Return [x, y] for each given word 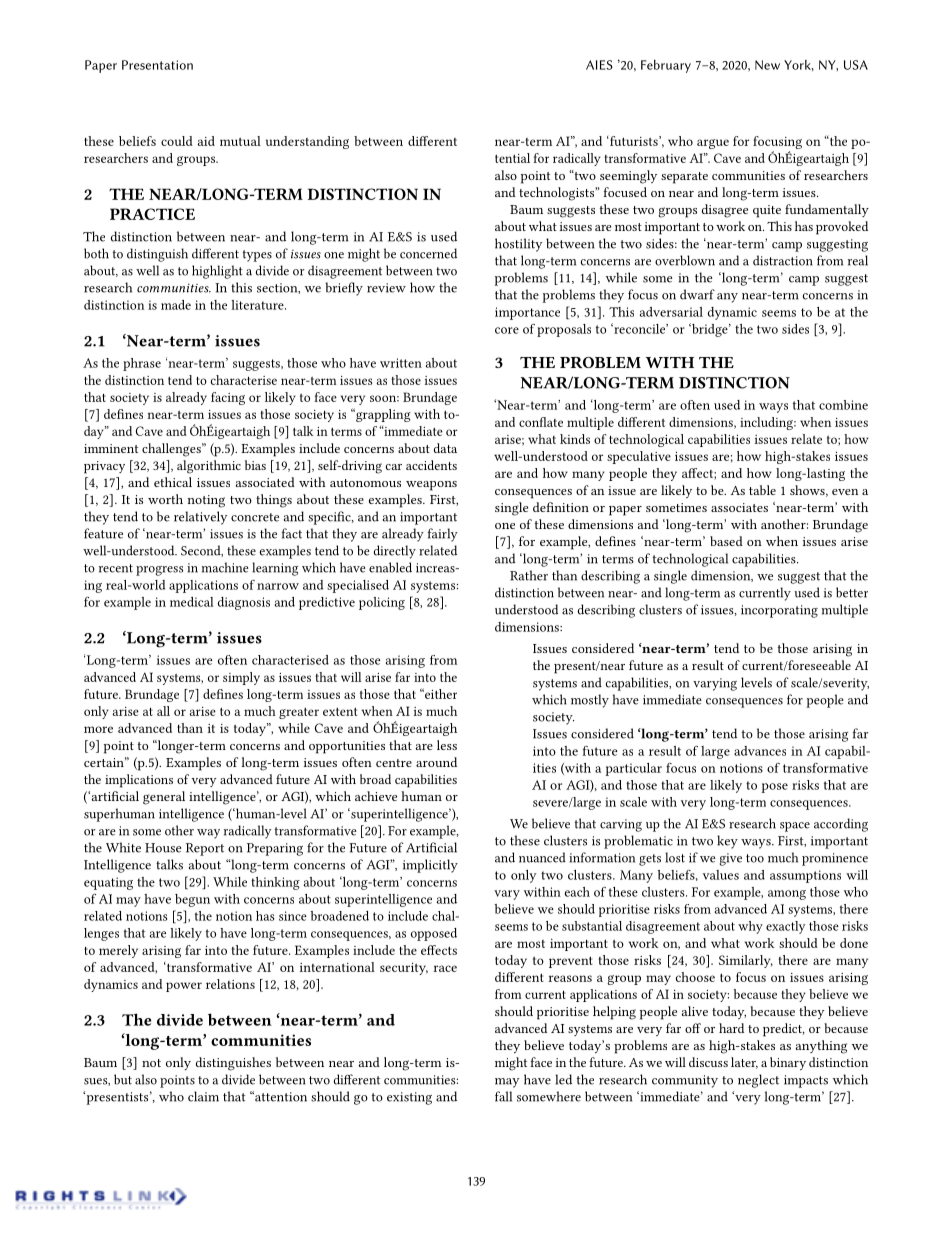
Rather [529, 575]
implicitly [430, 866]
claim [203, 1096]
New [767, 65]
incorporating [779, 611]
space [795, 827]
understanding [307, 142]
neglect [758, 1081]
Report [205, 849]
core [507, 330]
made [176, 305]
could [177, 141]
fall [503, 1096]
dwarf [697, 294]
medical [192, 602]
